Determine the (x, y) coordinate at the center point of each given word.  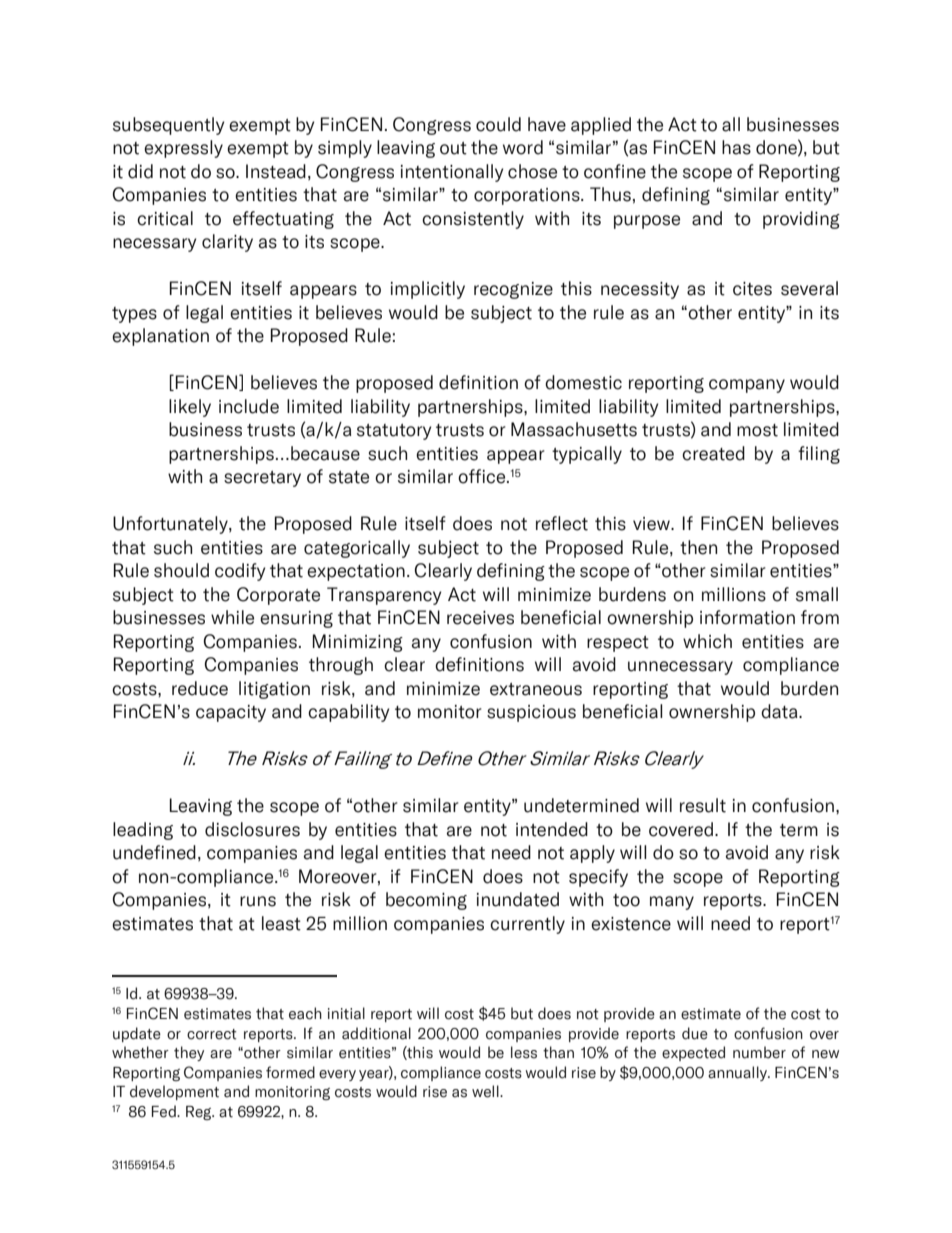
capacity (231, 713)
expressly (183, 149)
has (736, 147)
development (174, 1092)
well (486, 1091)
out (453, 148)
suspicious (531, 713)
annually (738, 1073)
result (703, 805)
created (713, 453)
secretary (262, 479)
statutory (394, 432)
